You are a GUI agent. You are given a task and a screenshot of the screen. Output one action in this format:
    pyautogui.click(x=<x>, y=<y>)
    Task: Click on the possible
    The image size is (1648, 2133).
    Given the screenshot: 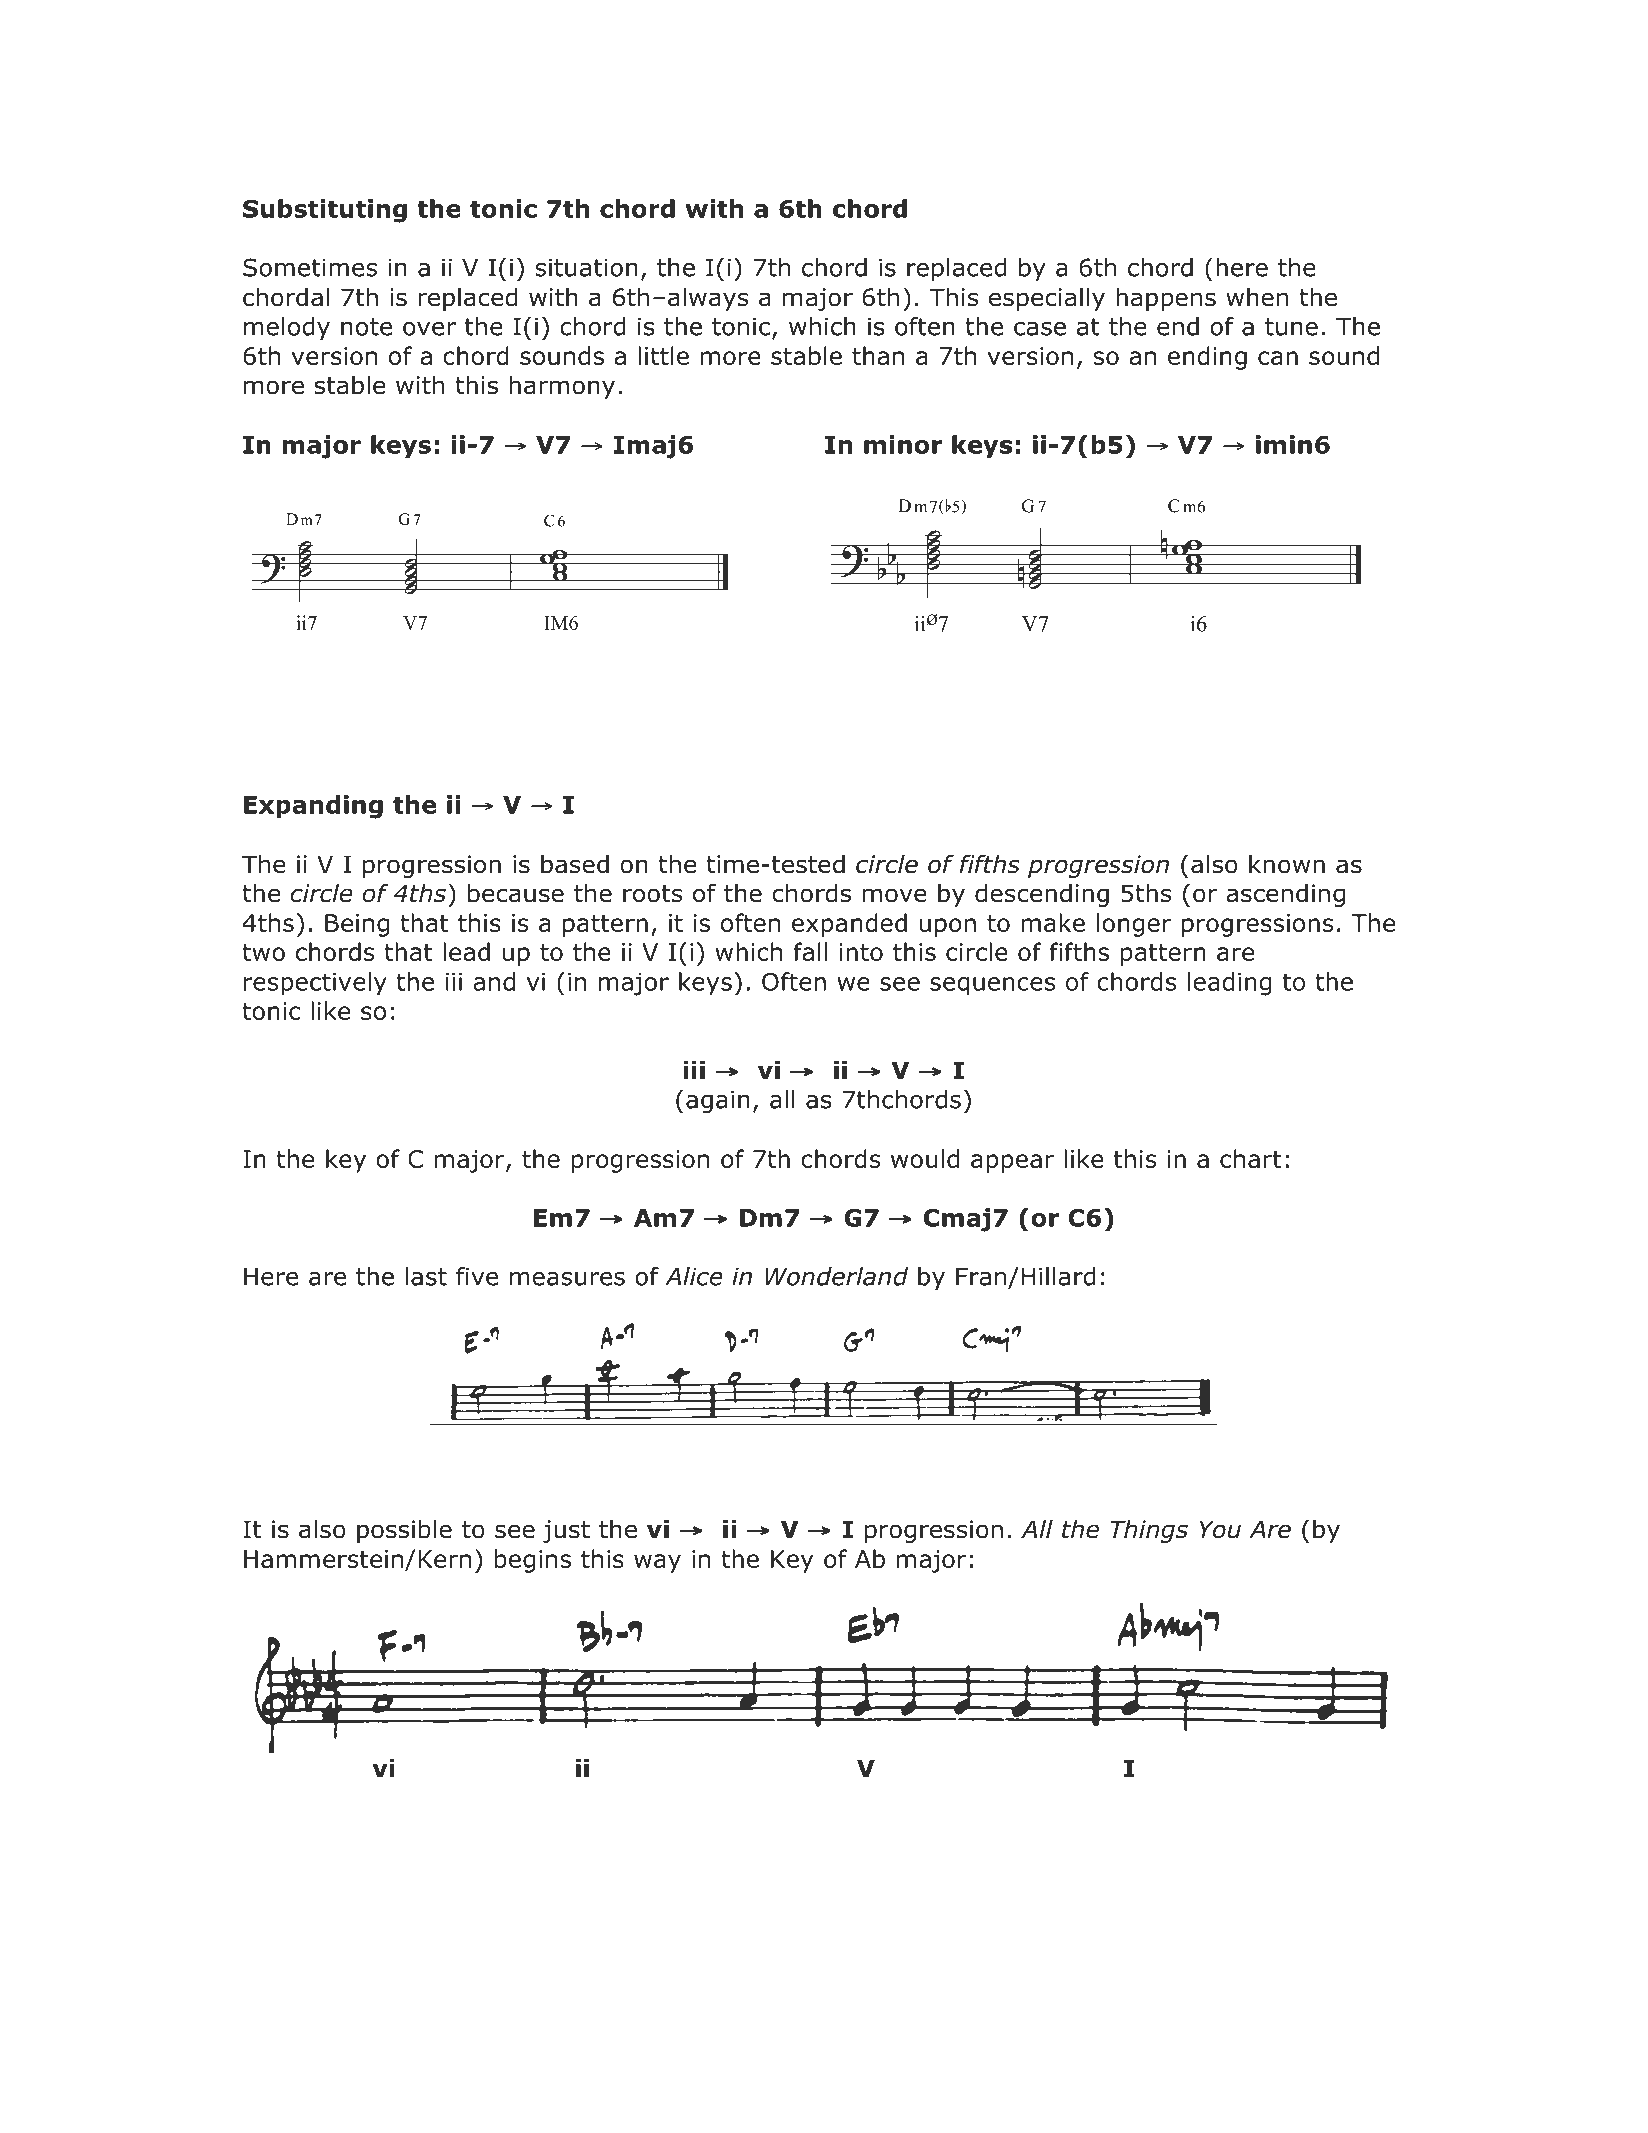 What is the action you would take?
    pyautogui.click(x=404, y=1531)
